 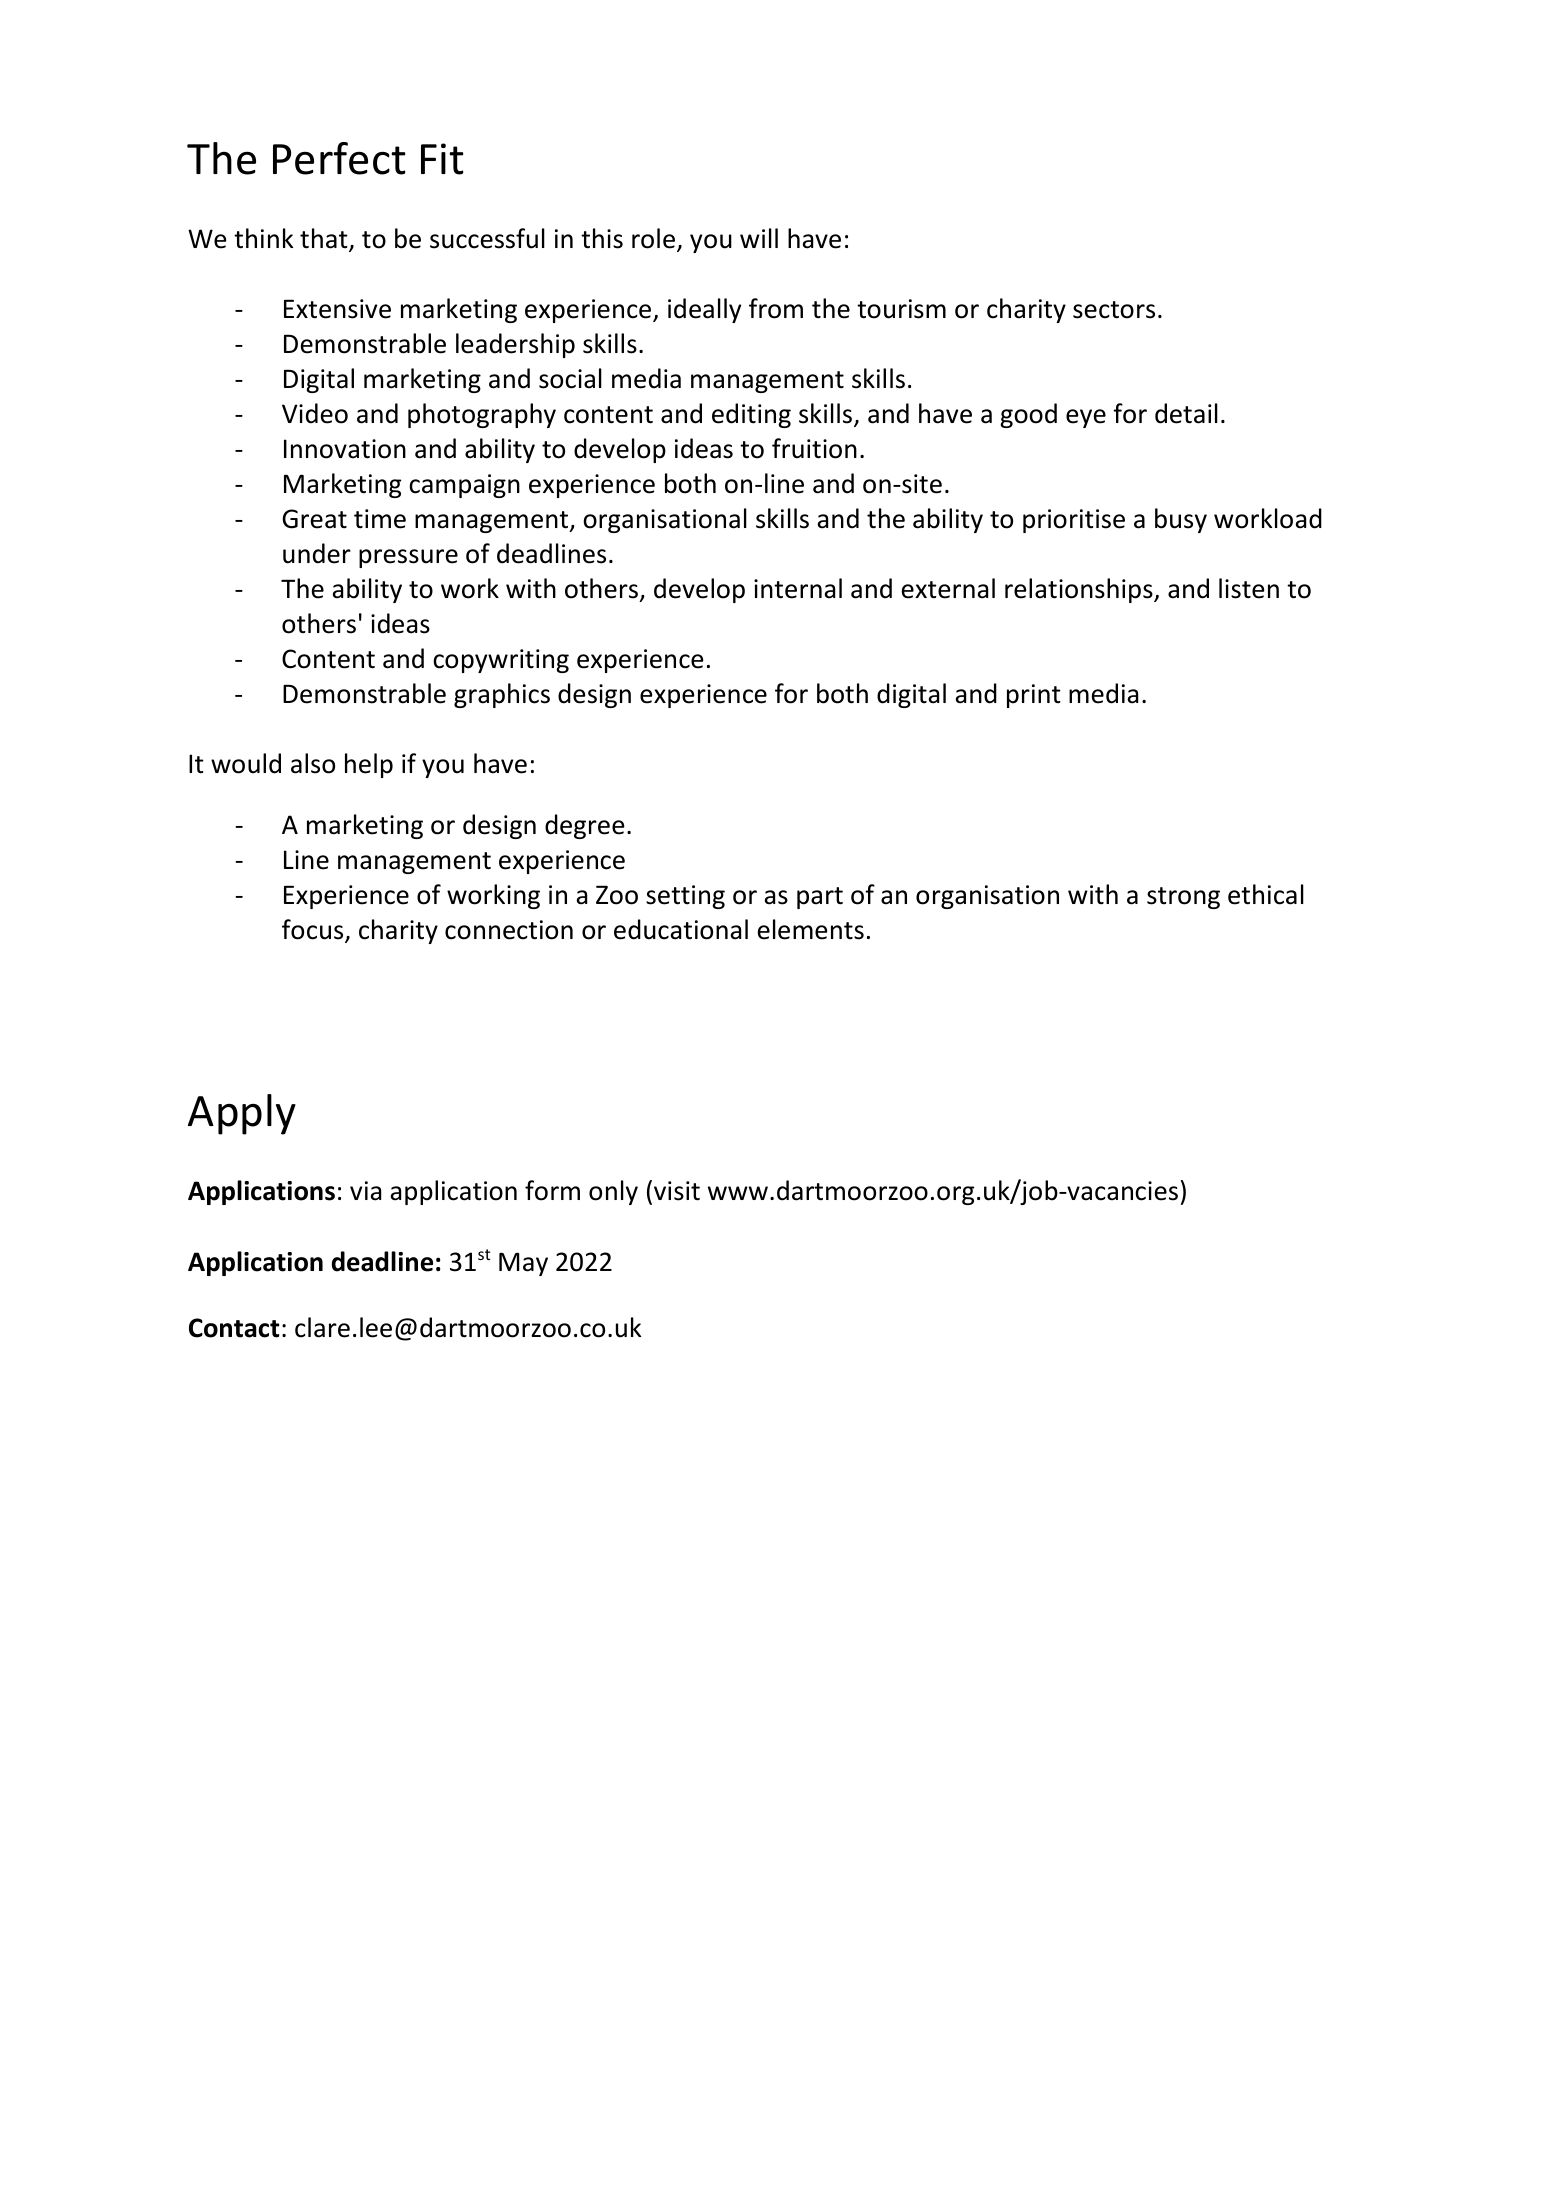 I want to click on Contact, so click(x=234, y=1328).
